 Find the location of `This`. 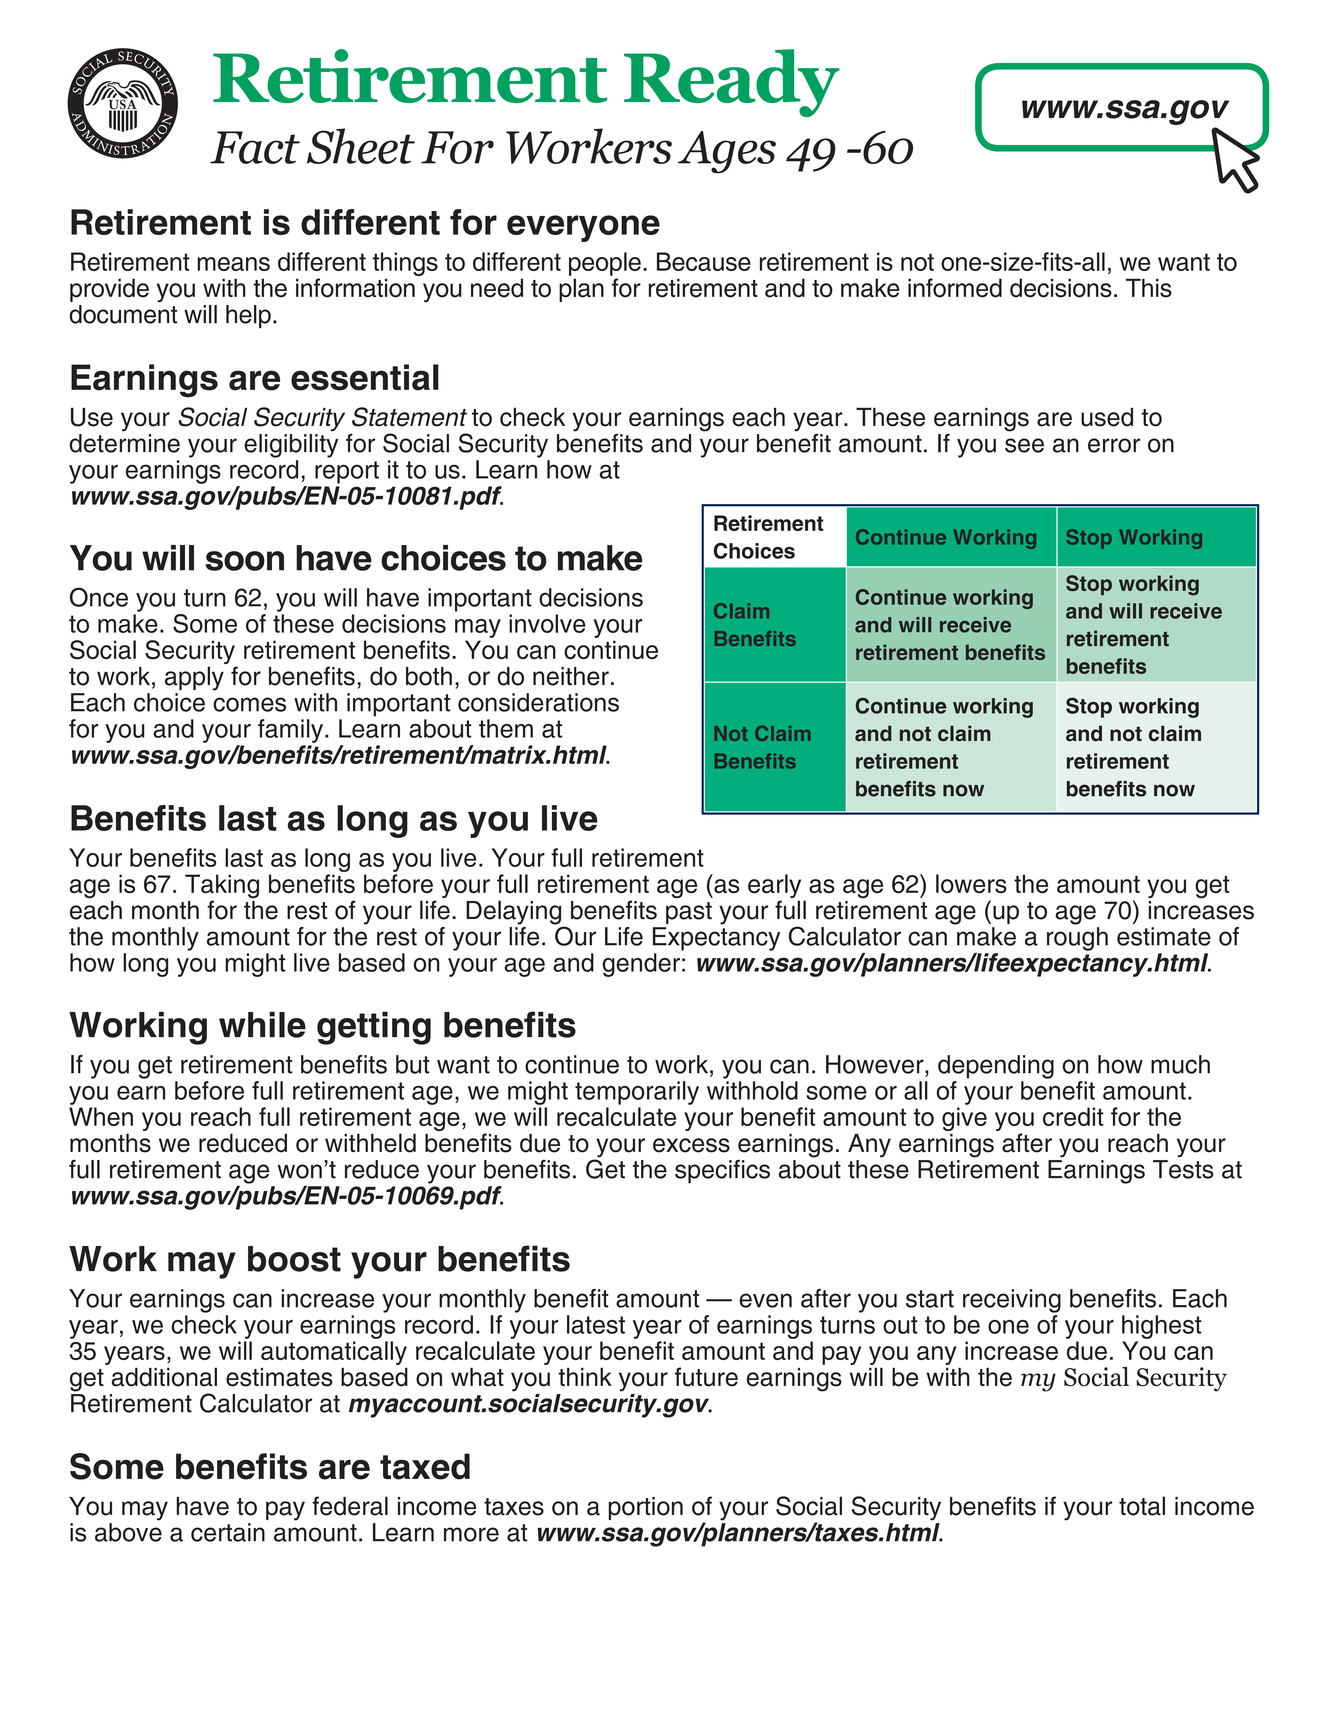

This is located at coordinates (1149, 288).
